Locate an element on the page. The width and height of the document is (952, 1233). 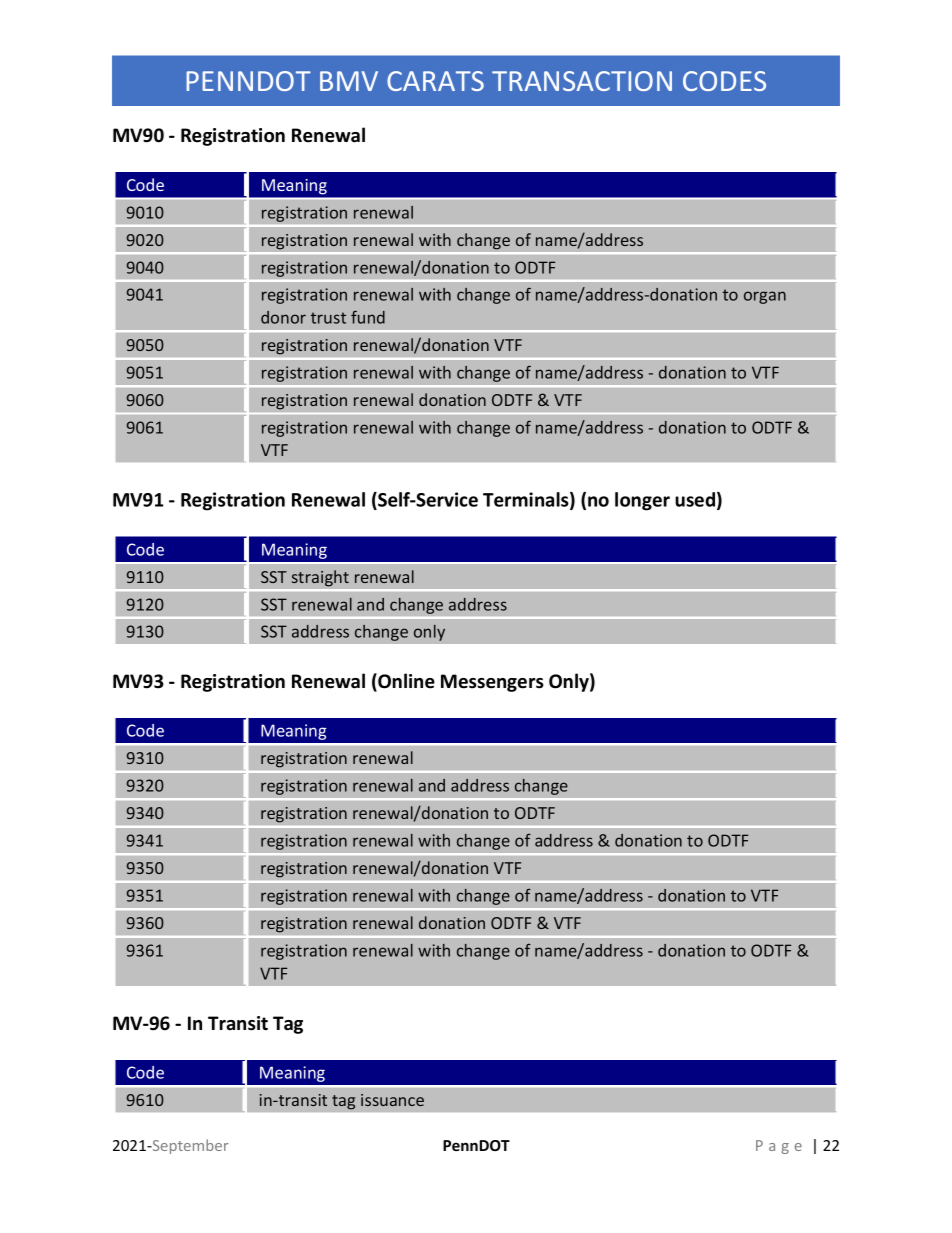
organ is located at coordinates (765, 297).
